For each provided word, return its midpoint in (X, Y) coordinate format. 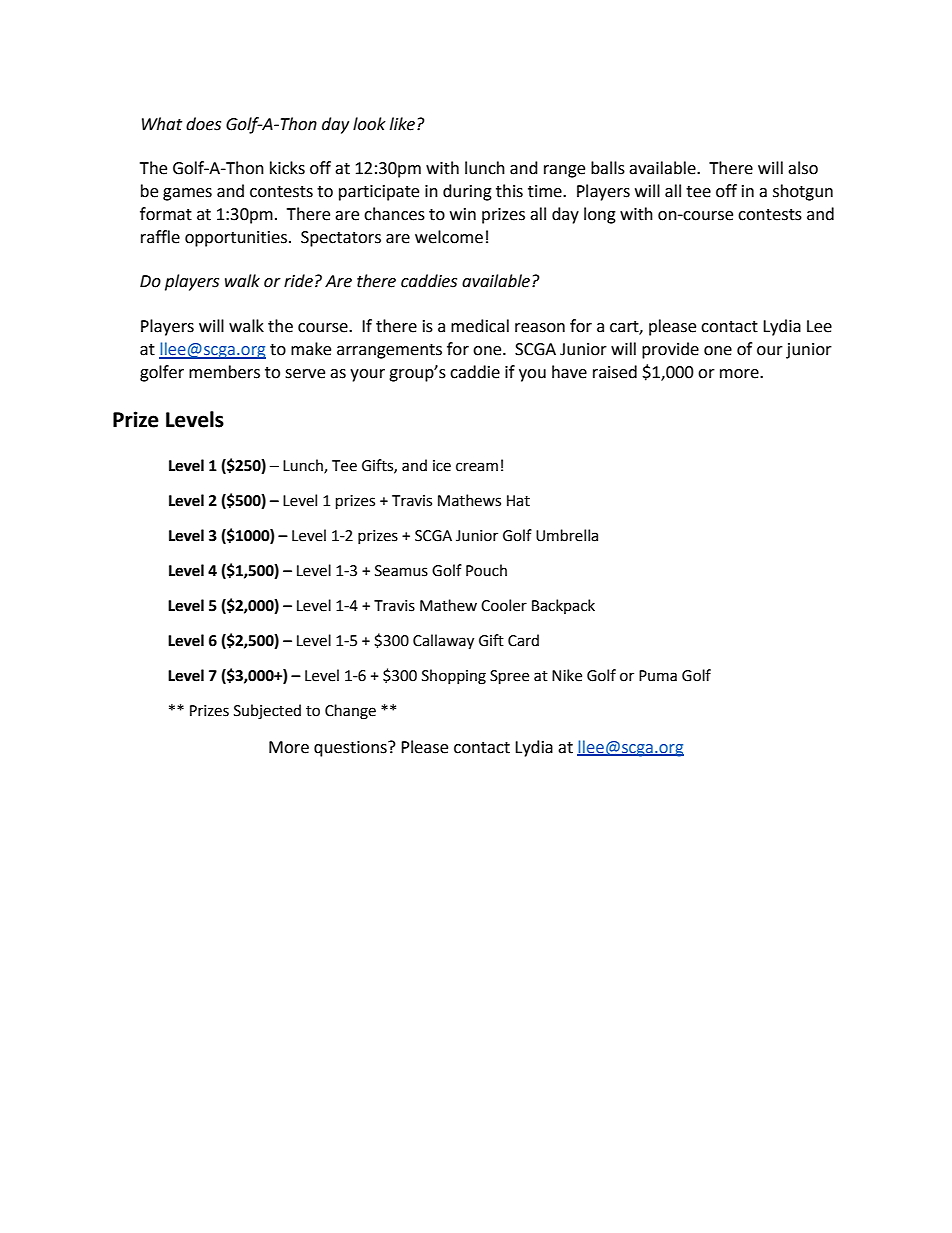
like (402, 124)
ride (298, 281)
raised (615, 372)
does (203, 124)
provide (670, 350)
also (803, 168)
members (224, 372)
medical (480, 326)
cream (477, 467)
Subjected (267, 711)
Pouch (486, 570)
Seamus (401, 571)
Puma (658, 676)
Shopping (454, 677)
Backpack (563, 606)
